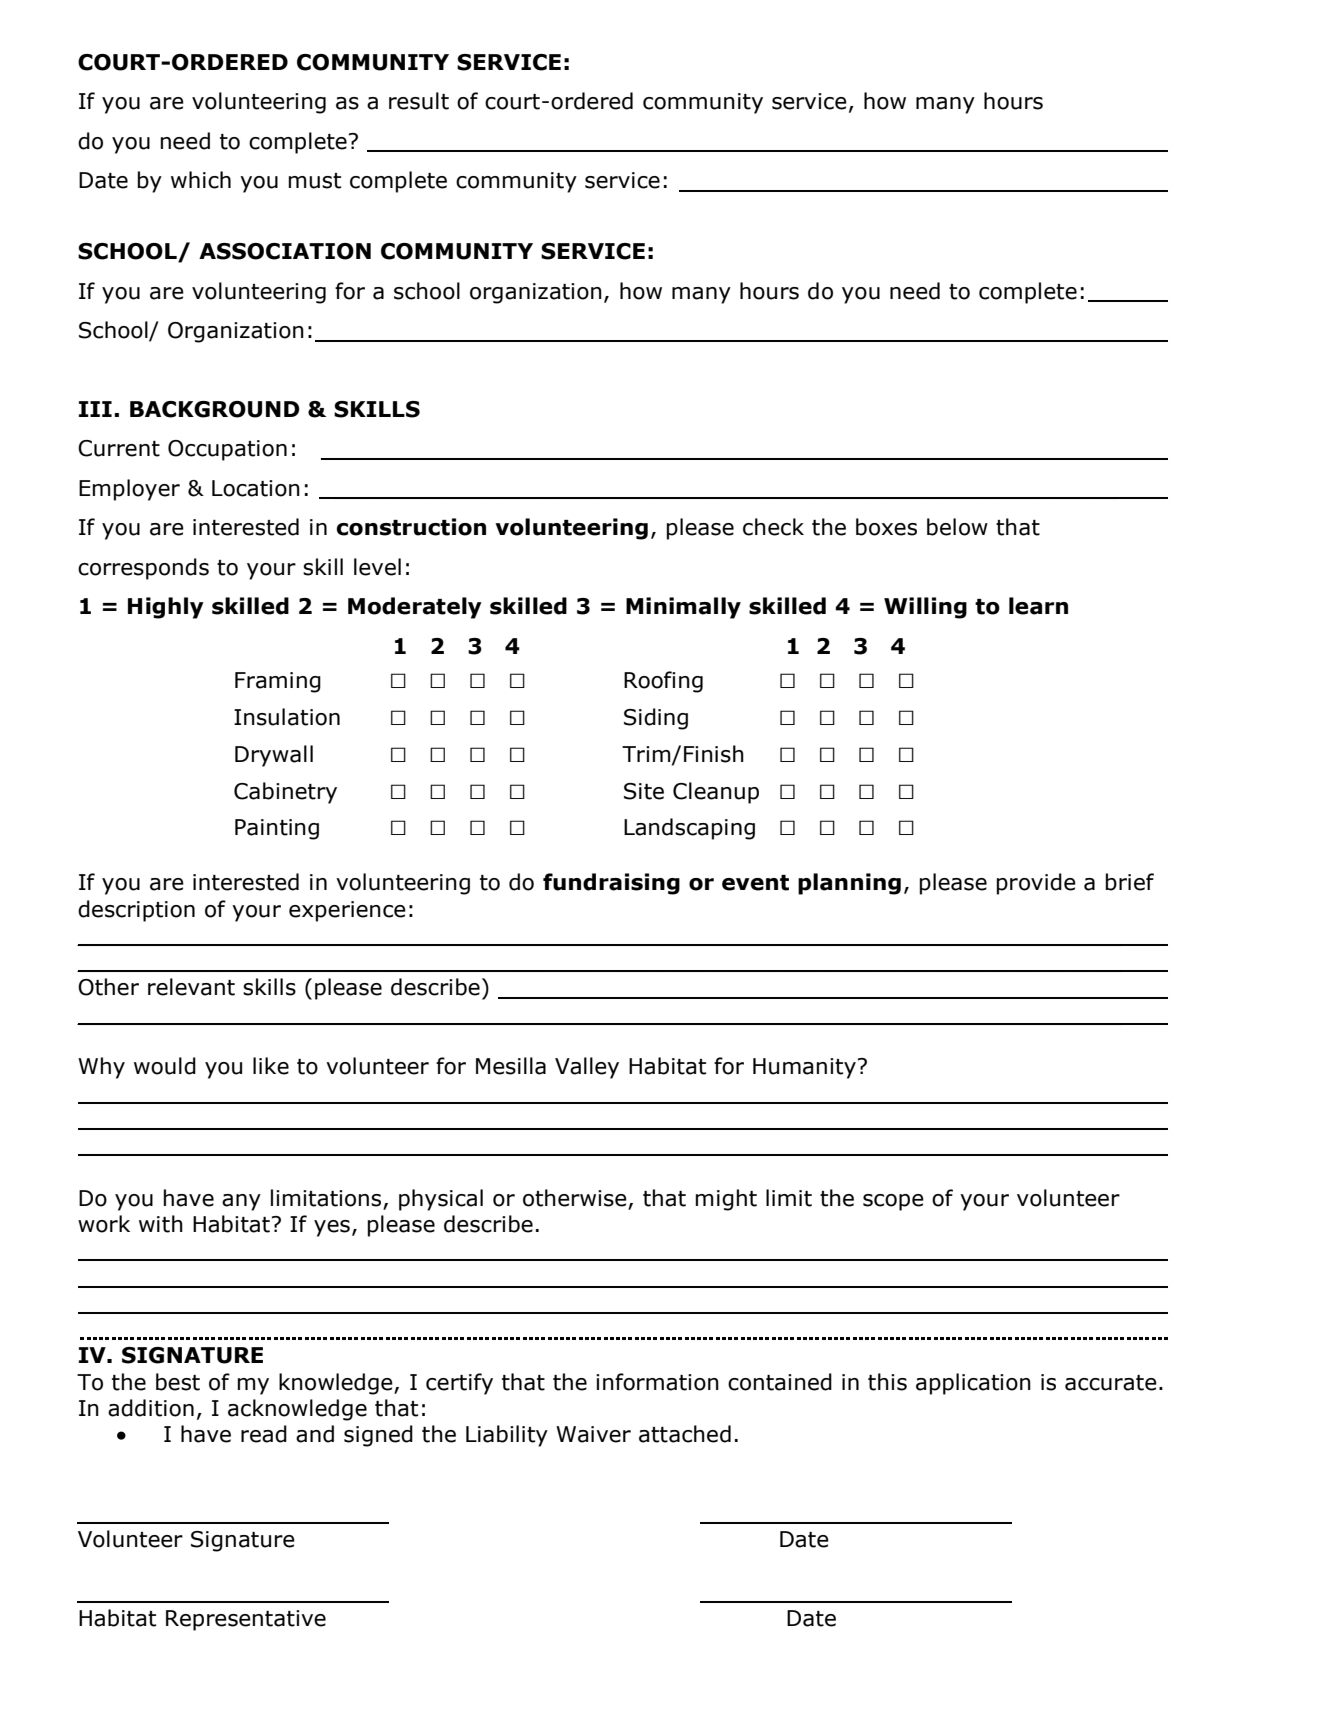 The height and width of the page is (1712, 1323). I want to click on Valley, so click(587, 1068).
